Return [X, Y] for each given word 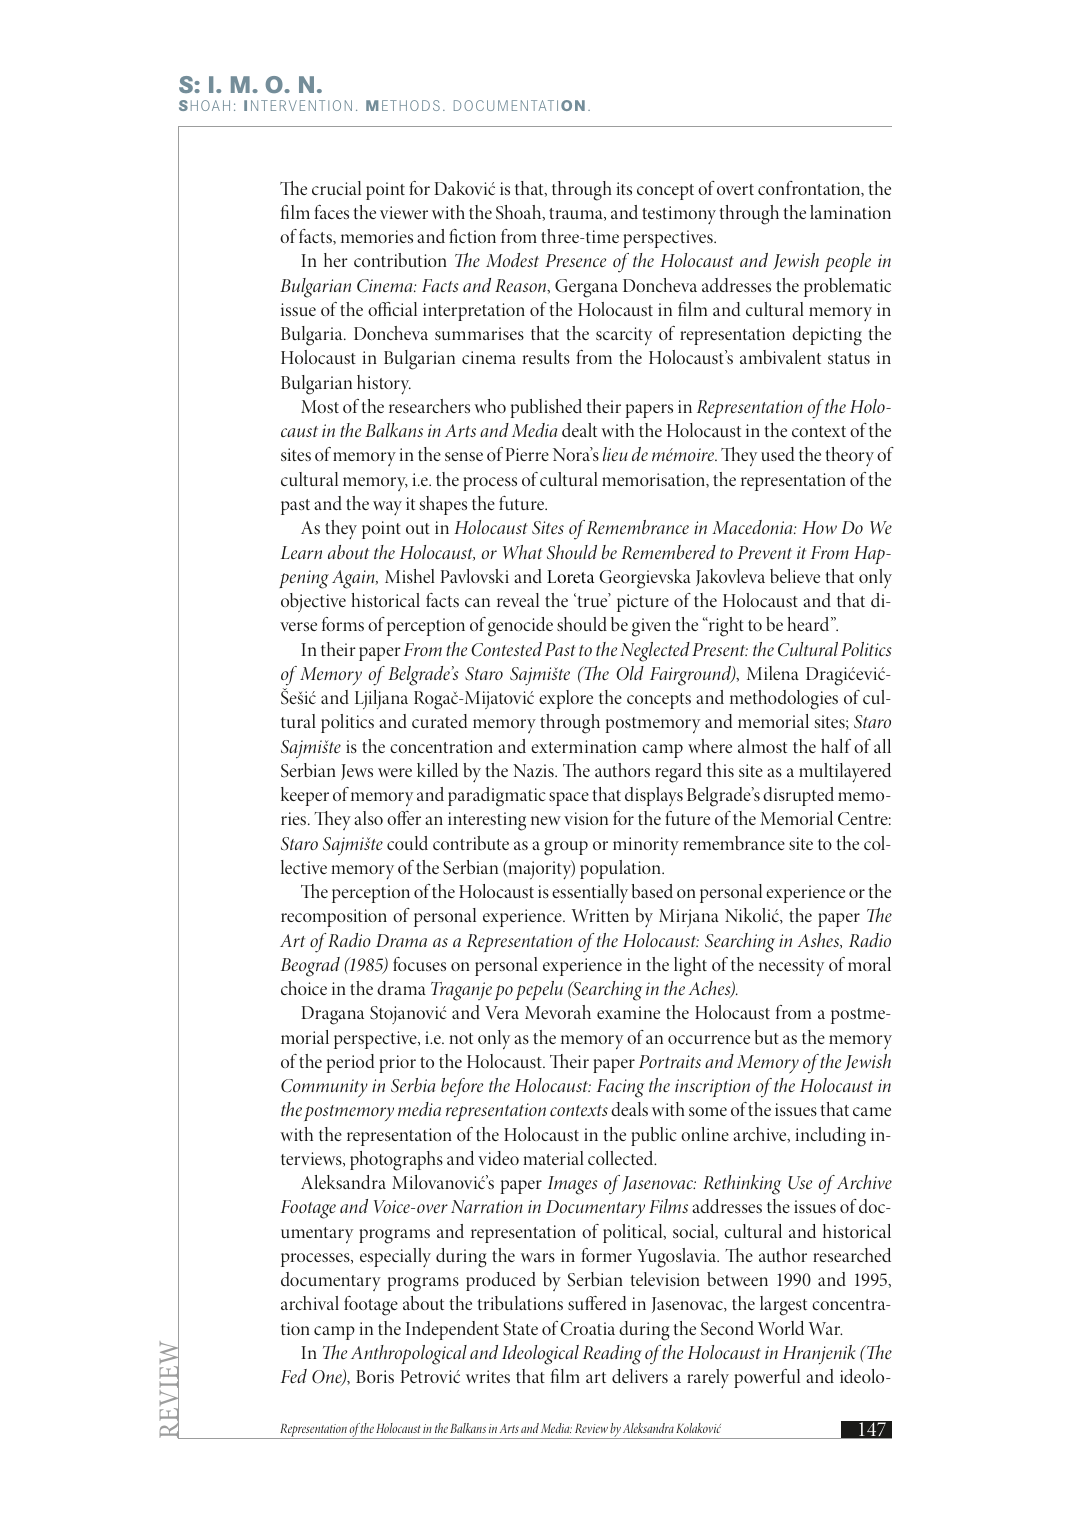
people [848, 262]
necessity [791, 967]
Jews [357, 772]
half [836, 746]
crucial [336, 188]
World [781, 1328]
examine [628, 1012]
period [350, 1063]
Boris [375, 1376]
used [777, 454]
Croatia [587, 1329]
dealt [579, 430]
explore [566, 699]
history [384, 385]
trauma [577, 214]
